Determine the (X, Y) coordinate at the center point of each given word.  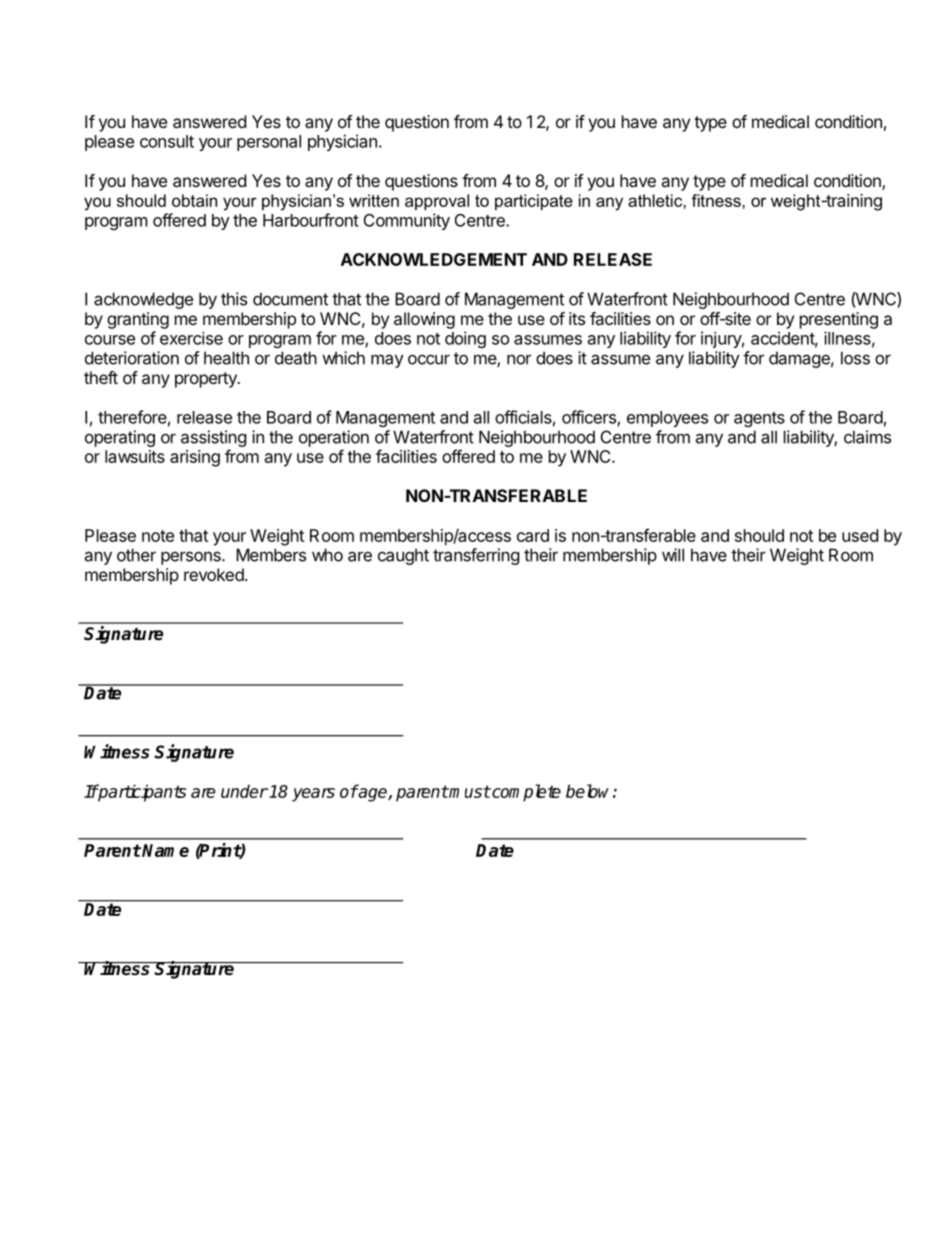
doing (465, 339)
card (533, 535)
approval (437, 202)
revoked (214, 574)
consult (167, 141)
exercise (191, 338)
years (313, 795)
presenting (839, 320)
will (673, 555)
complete (525, 793)
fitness (717, 200)
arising (195, 458)
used (860, 535)
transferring (476, 556)
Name (165, 850)
